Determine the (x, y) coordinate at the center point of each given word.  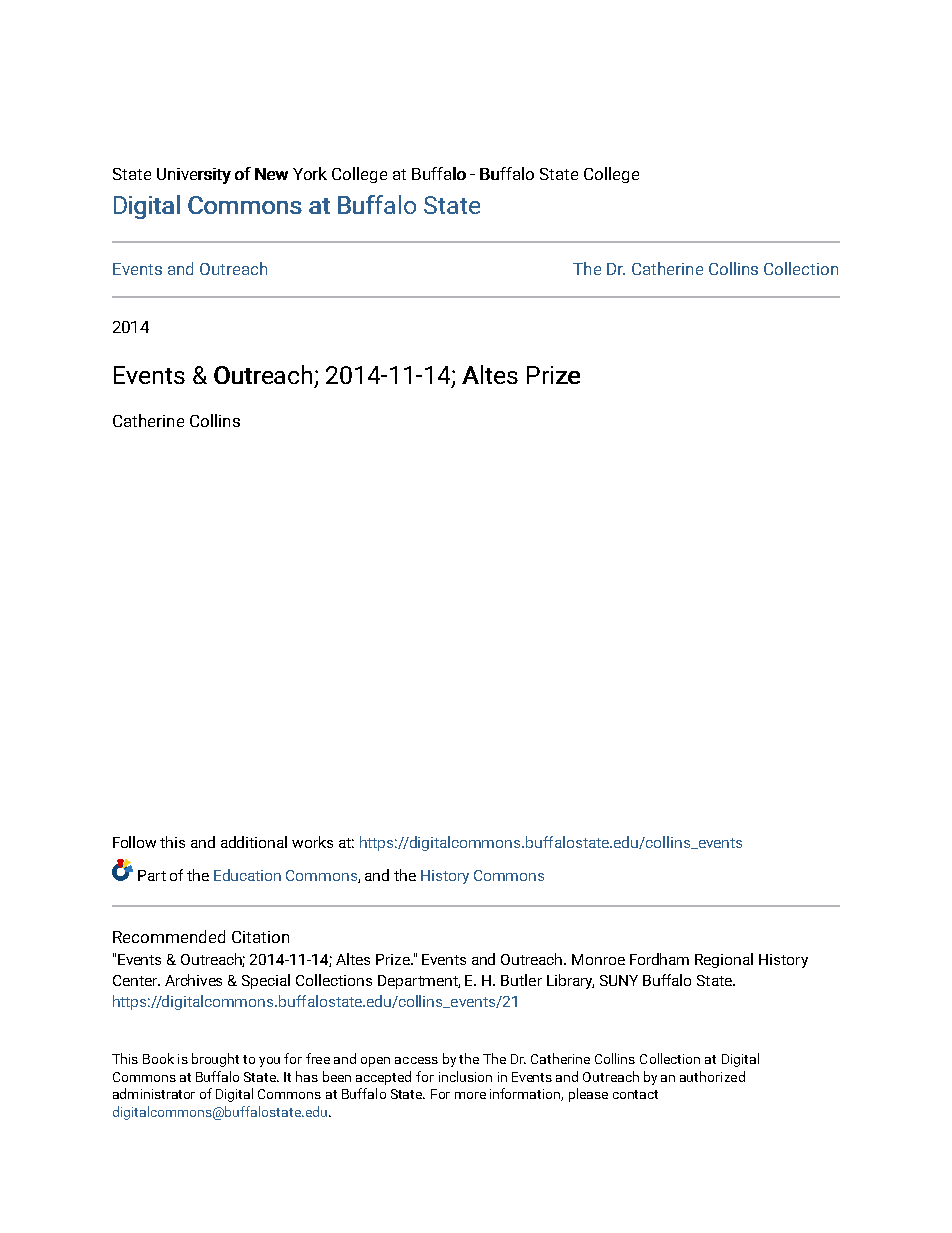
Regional (724, 960)
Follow (134, 842)
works (312, 842)
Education (247, 875)
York (310, 173)
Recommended (169, 936)
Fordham (659, 959)
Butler (521, 980)
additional (254, 842)
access (416, 1060)
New (271, 174)
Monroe (598, 959)
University (194, 176)
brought (215, 1060)
